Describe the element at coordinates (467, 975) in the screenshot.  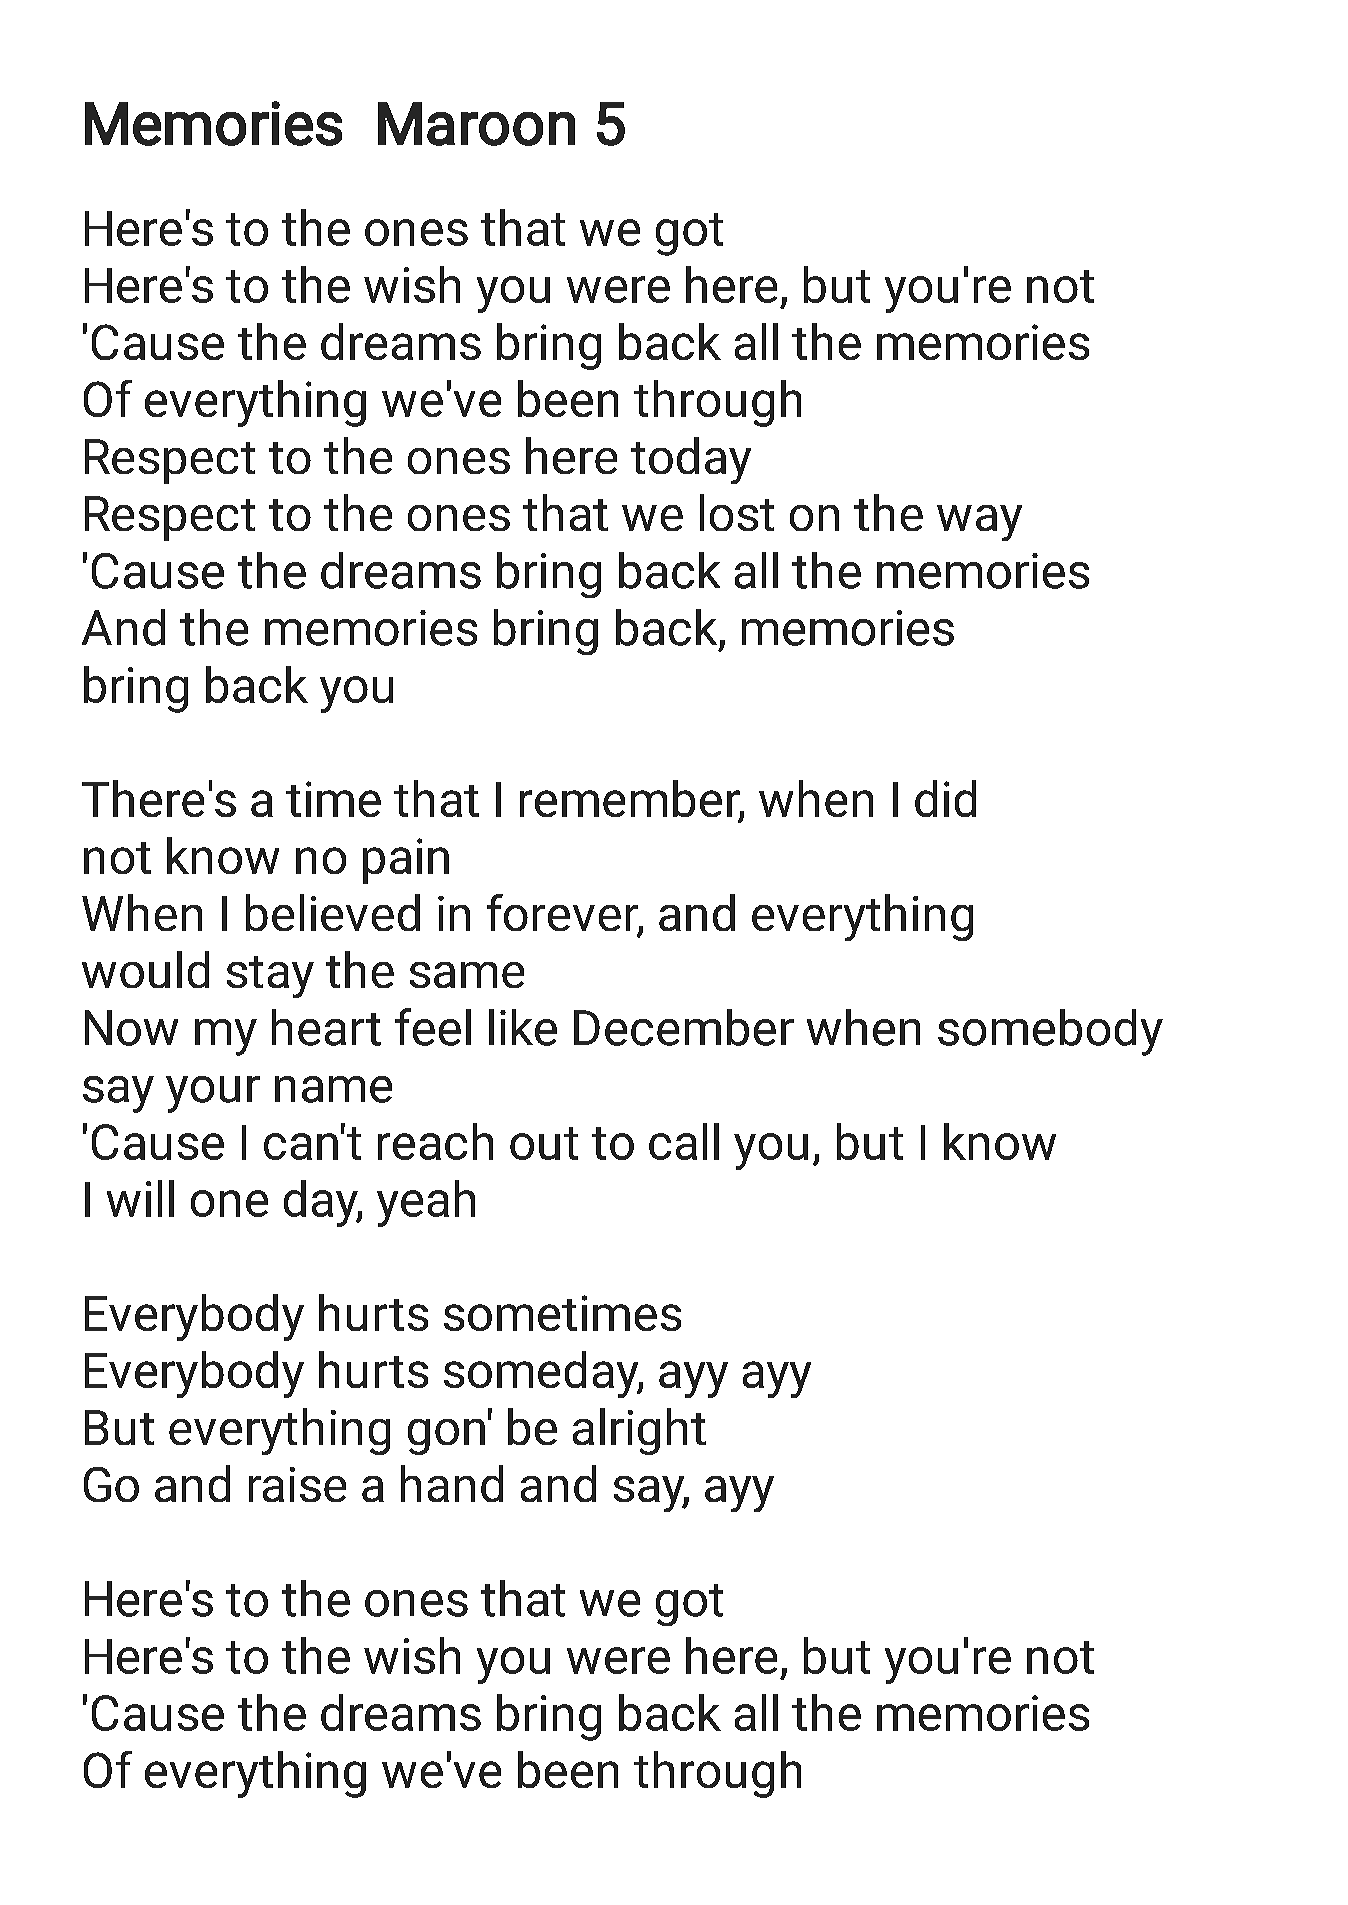
I see `same` at that location.
